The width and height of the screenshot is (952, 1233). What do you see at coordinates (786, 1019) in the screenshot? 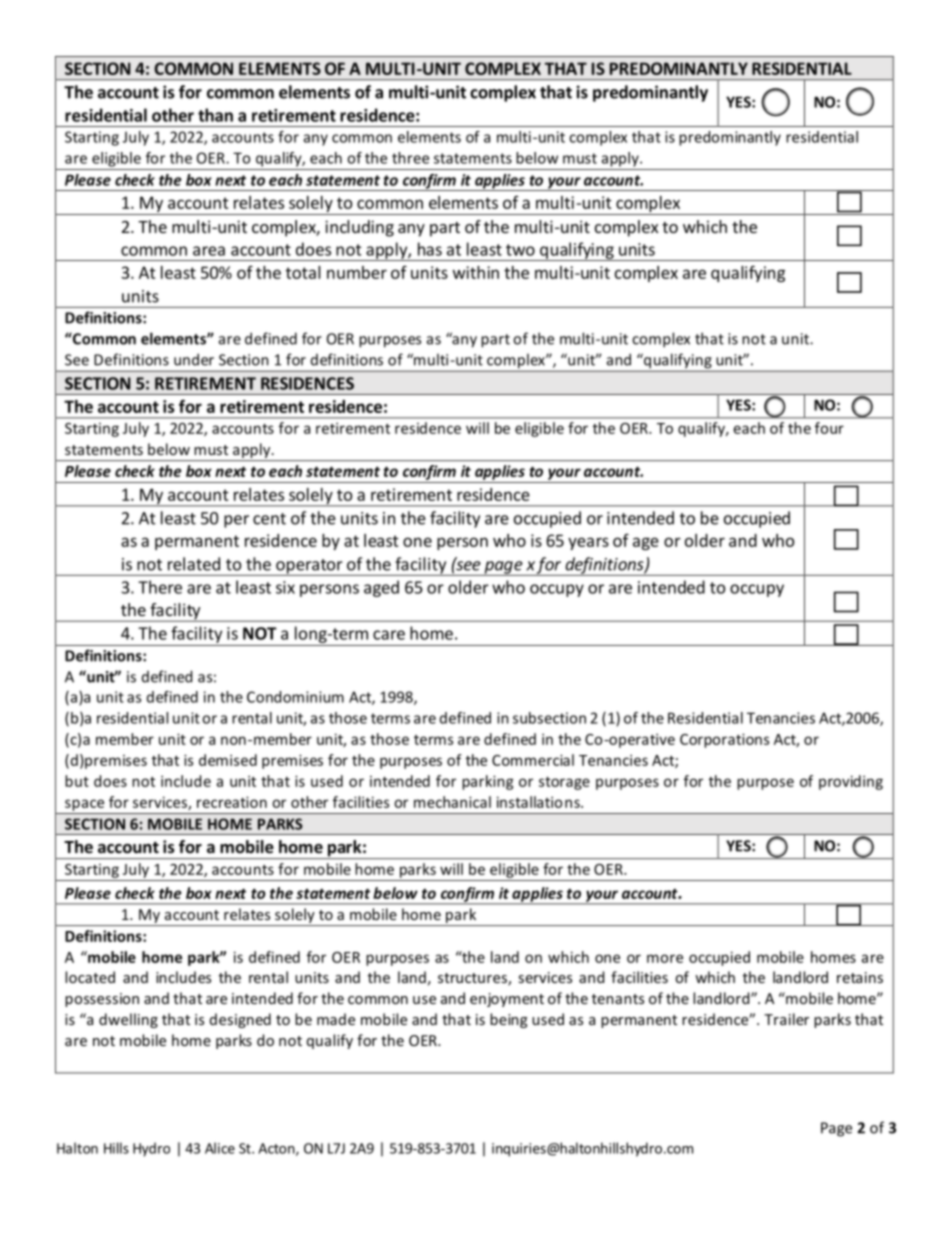
I see `Trailer` at bounding box center [786, 1019].
